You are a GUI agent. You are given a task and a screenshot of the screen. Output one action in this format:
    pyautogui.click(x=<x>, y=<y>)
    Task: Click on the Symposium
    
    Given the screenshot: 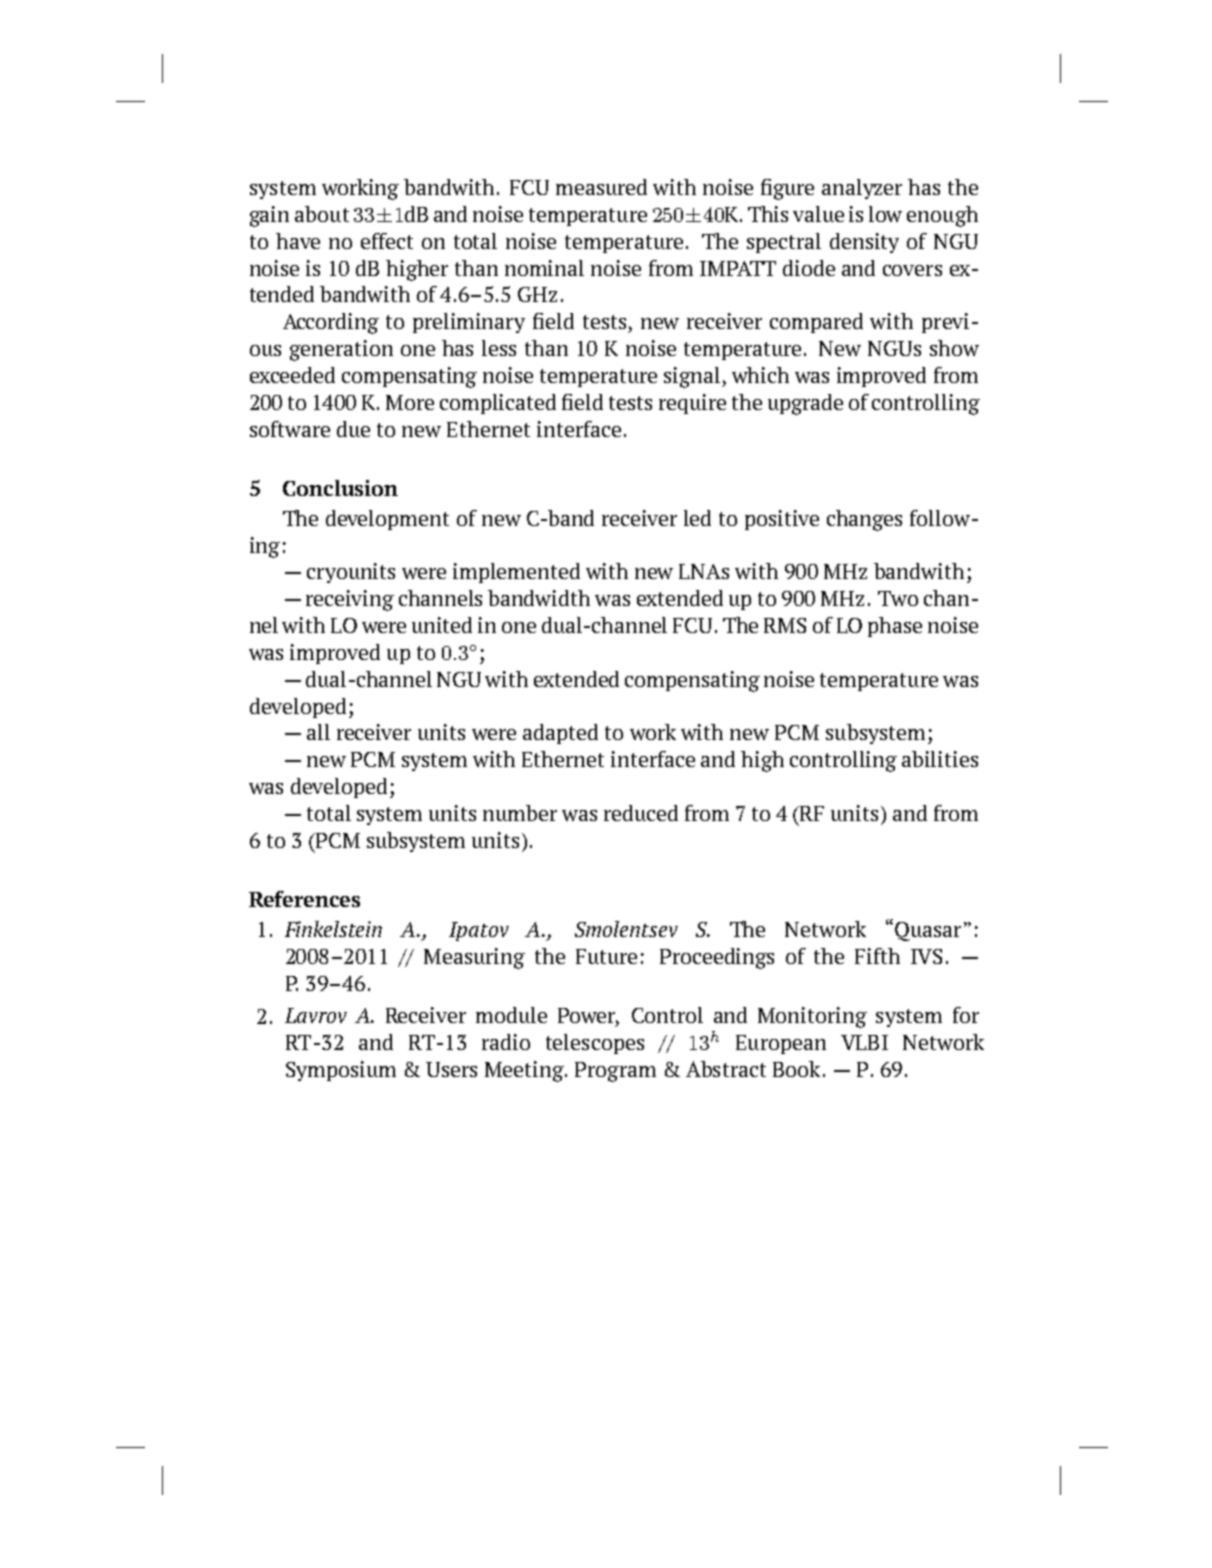 What is the action you would take?
    pyautogui.click(x=341, y=1071)
